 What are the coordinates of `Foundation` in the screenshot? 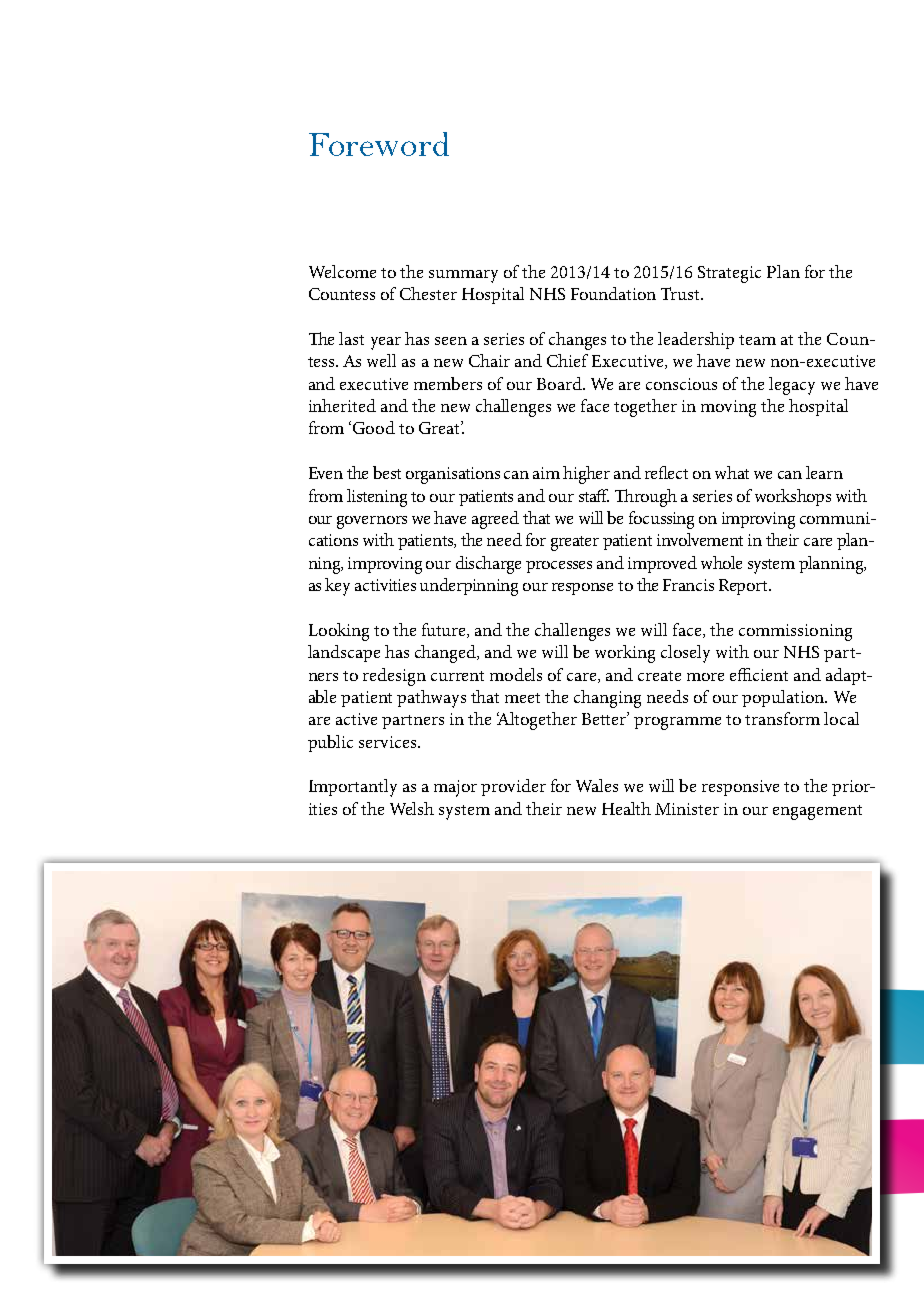 It's located at (613, 293).
